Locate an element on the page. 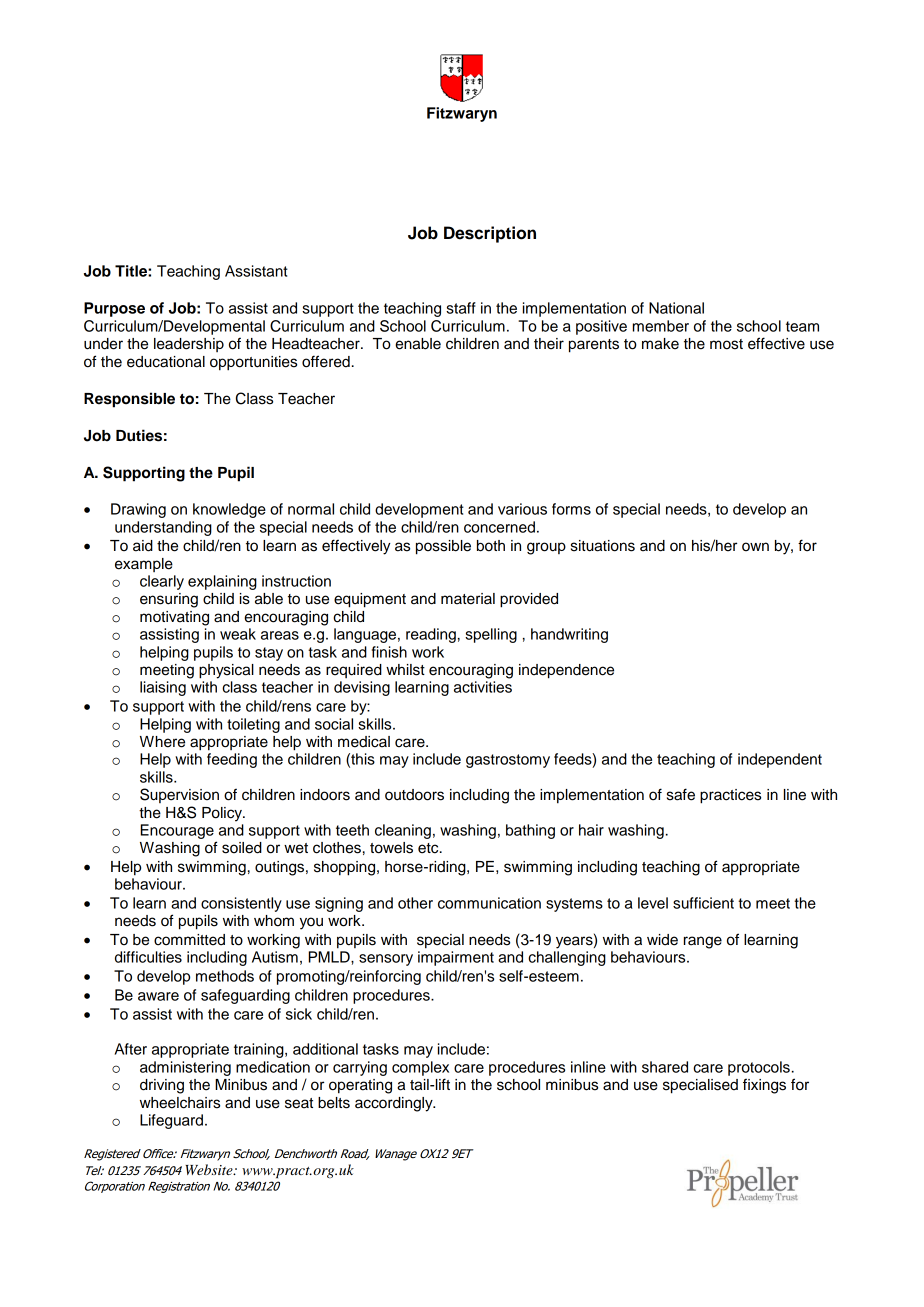  various is located at coordinates (522, 509).
